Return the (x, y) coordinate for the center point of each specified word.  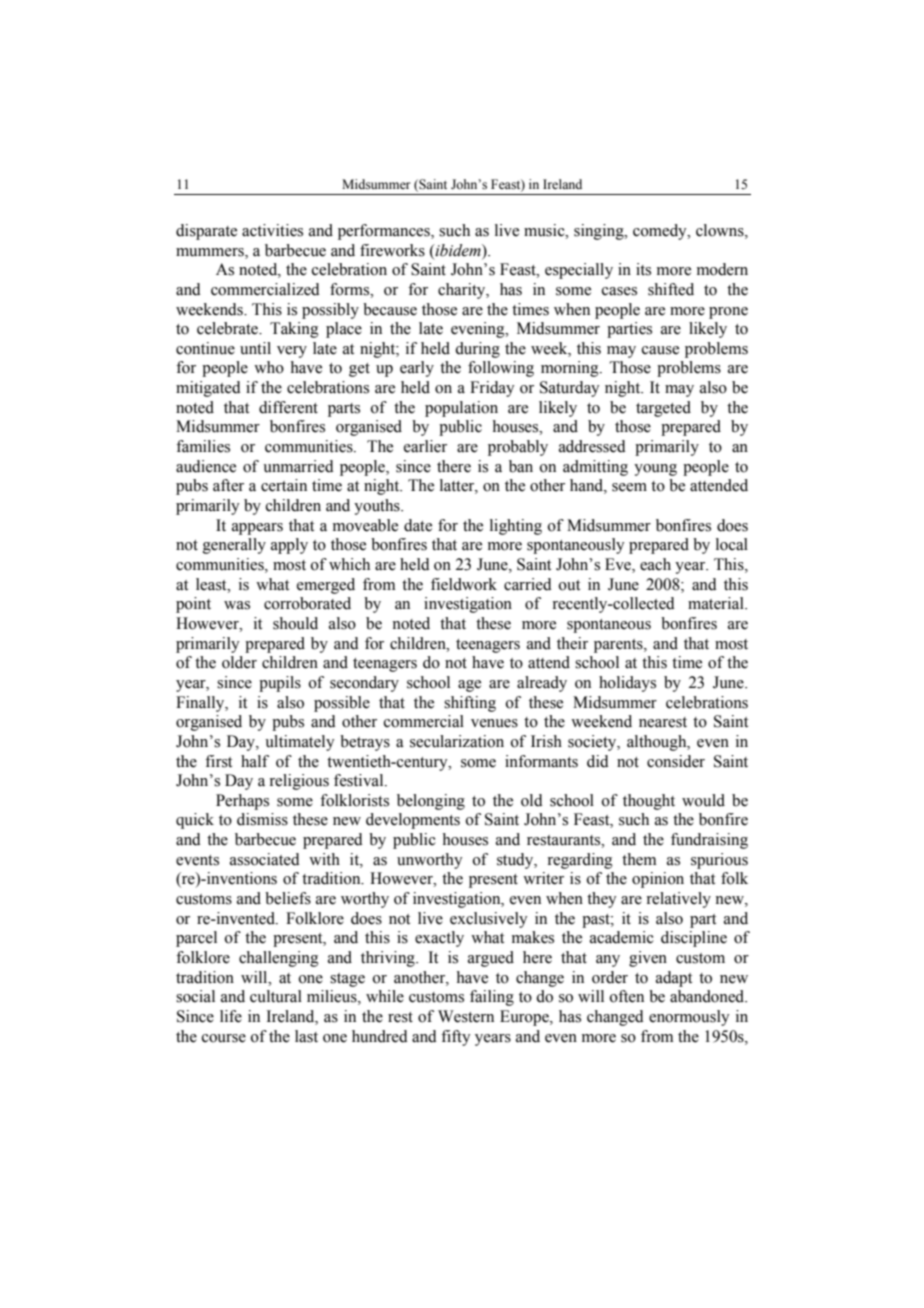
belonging (431, 802)
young (655, 470)
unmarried (298, 466)
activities (272, 230)
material (717, 603)
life (231, 1016)
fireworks (392, 250)
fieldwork (464, 584)
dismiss (262, 819)
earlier (425, 446)
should (295, 623)
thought (649, 802)
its (643, 269)
